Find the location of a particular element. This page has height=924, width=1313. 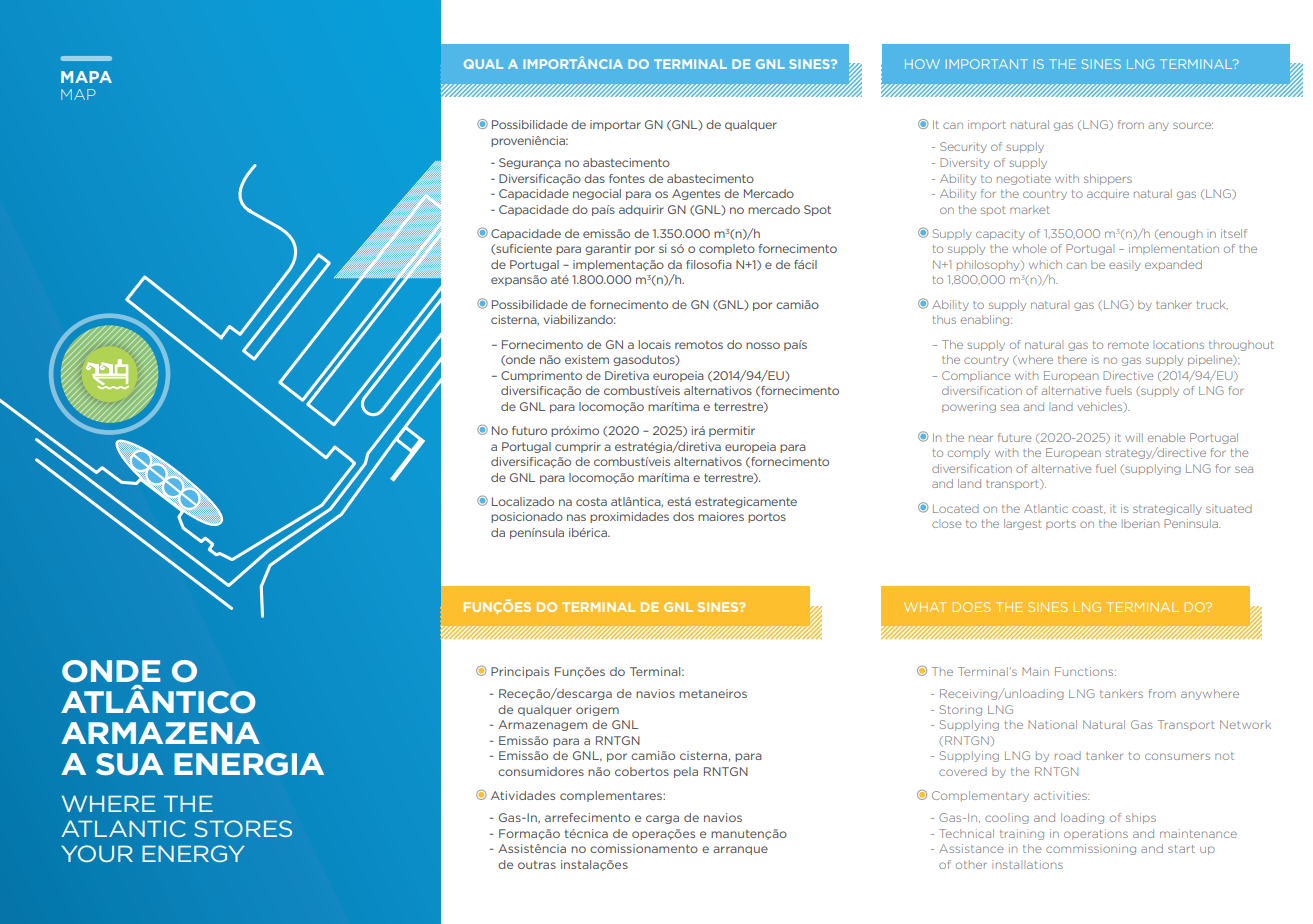

costa is located at coordinates (591, 501).
